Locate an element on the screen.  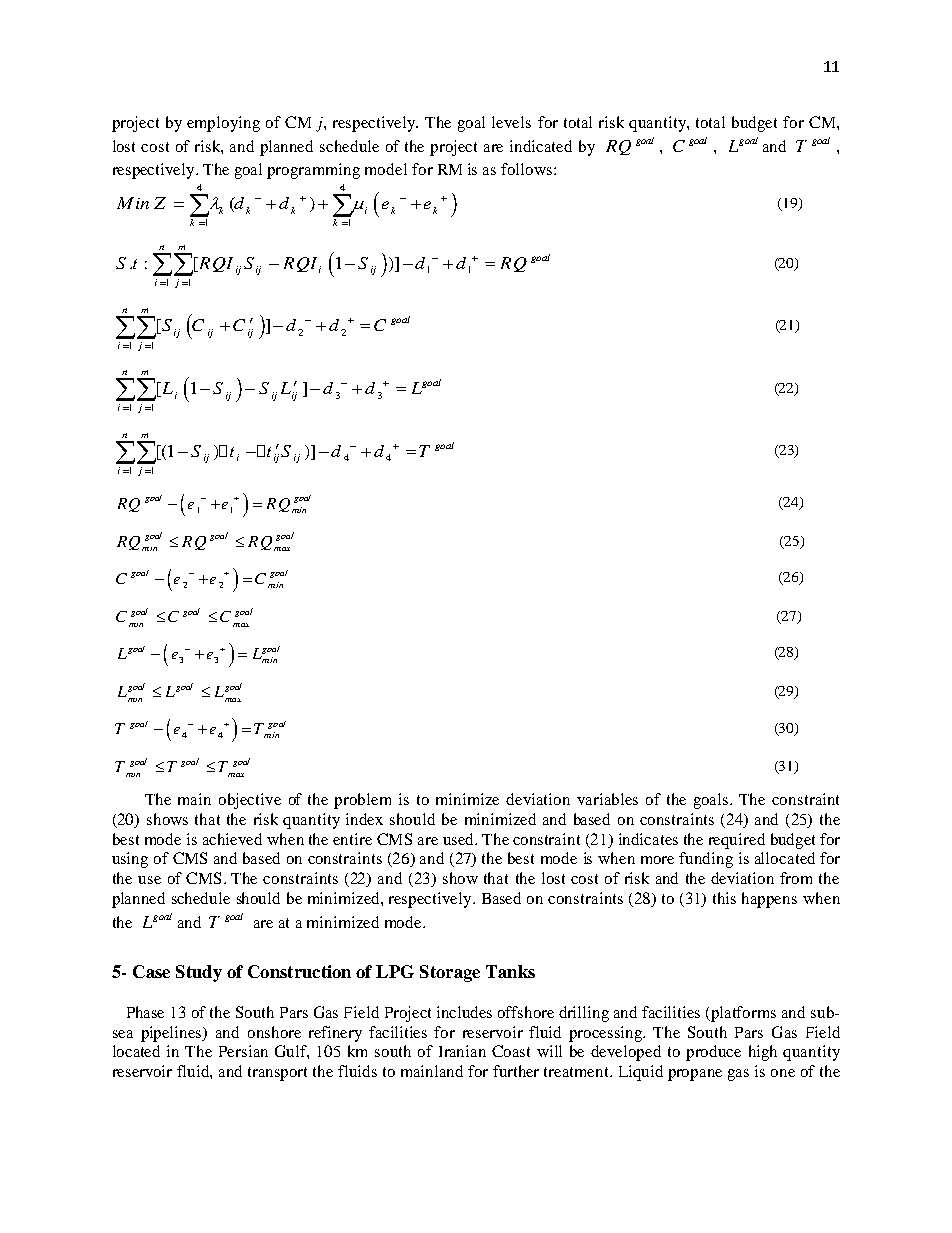
achieved is located at coordinates (232, 839).
